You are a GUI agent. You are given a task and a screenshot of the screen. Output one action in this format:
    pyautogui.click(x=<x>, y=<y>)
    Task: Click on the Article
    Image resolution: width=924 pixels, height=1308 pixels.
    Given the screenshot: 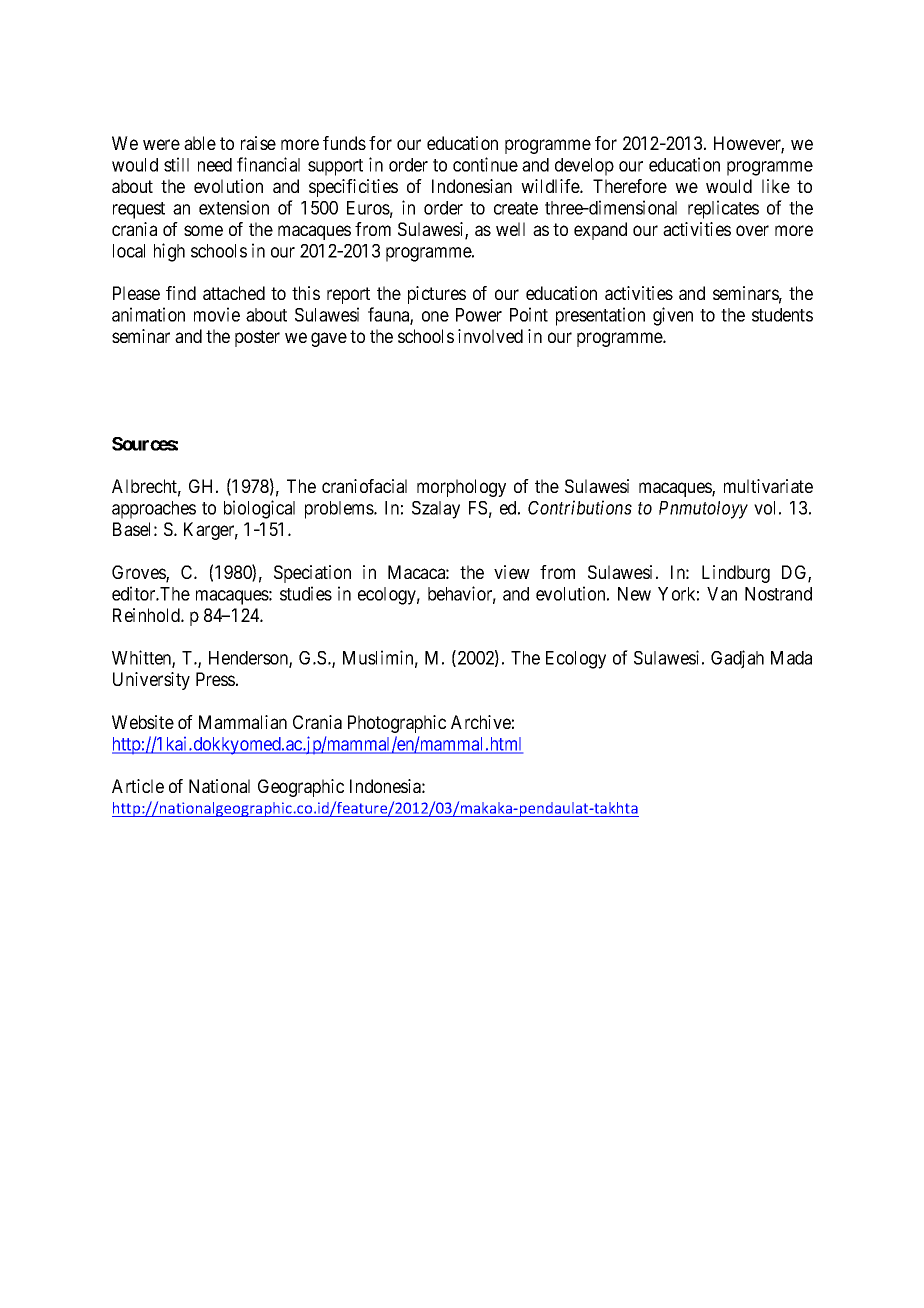 What is the action you would take?
    pyautogui.click(x=138, y=786)
